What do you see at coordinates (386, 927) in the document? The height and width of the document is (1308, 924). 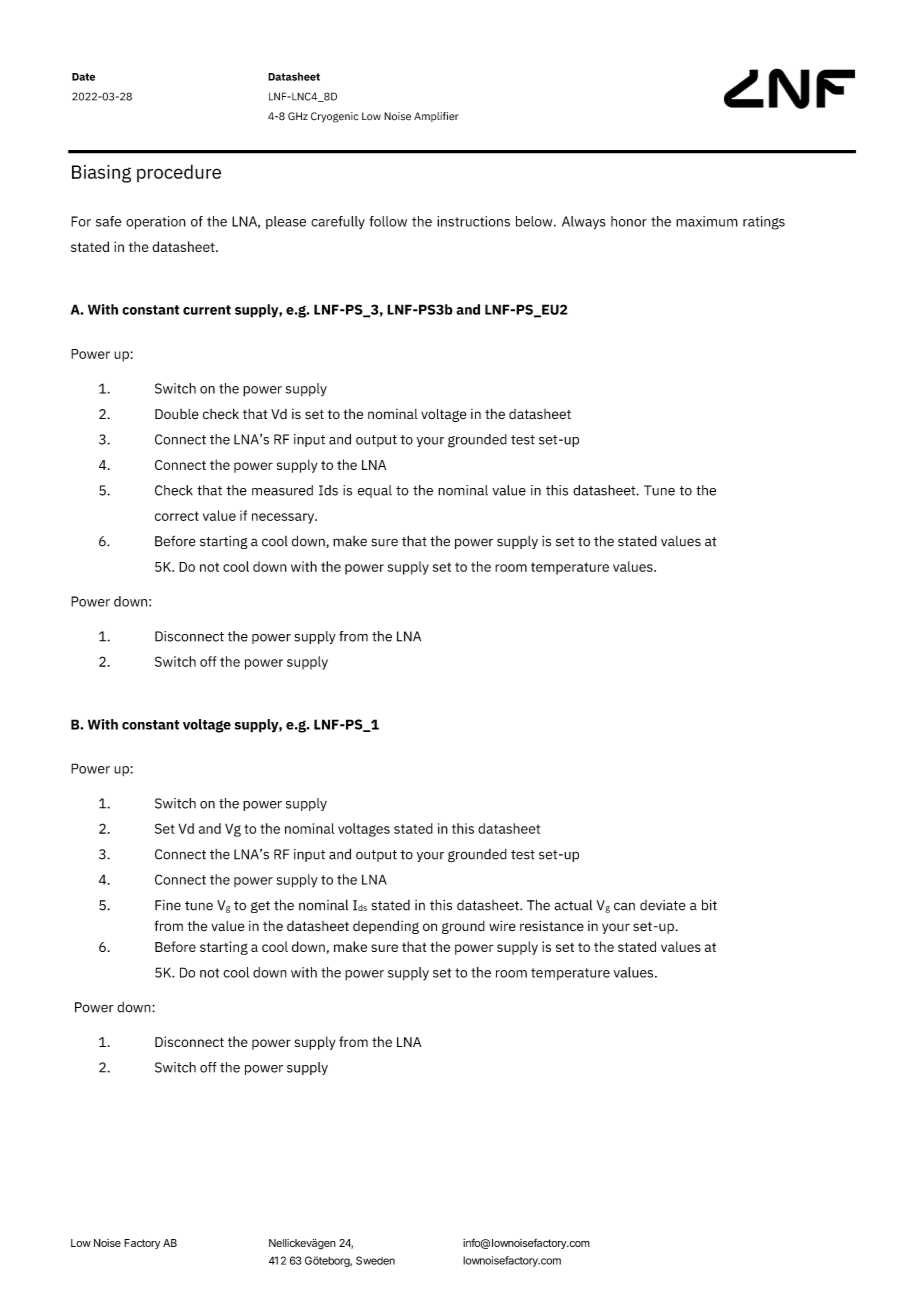 I see `depending` at bounding box center [386, 927].
